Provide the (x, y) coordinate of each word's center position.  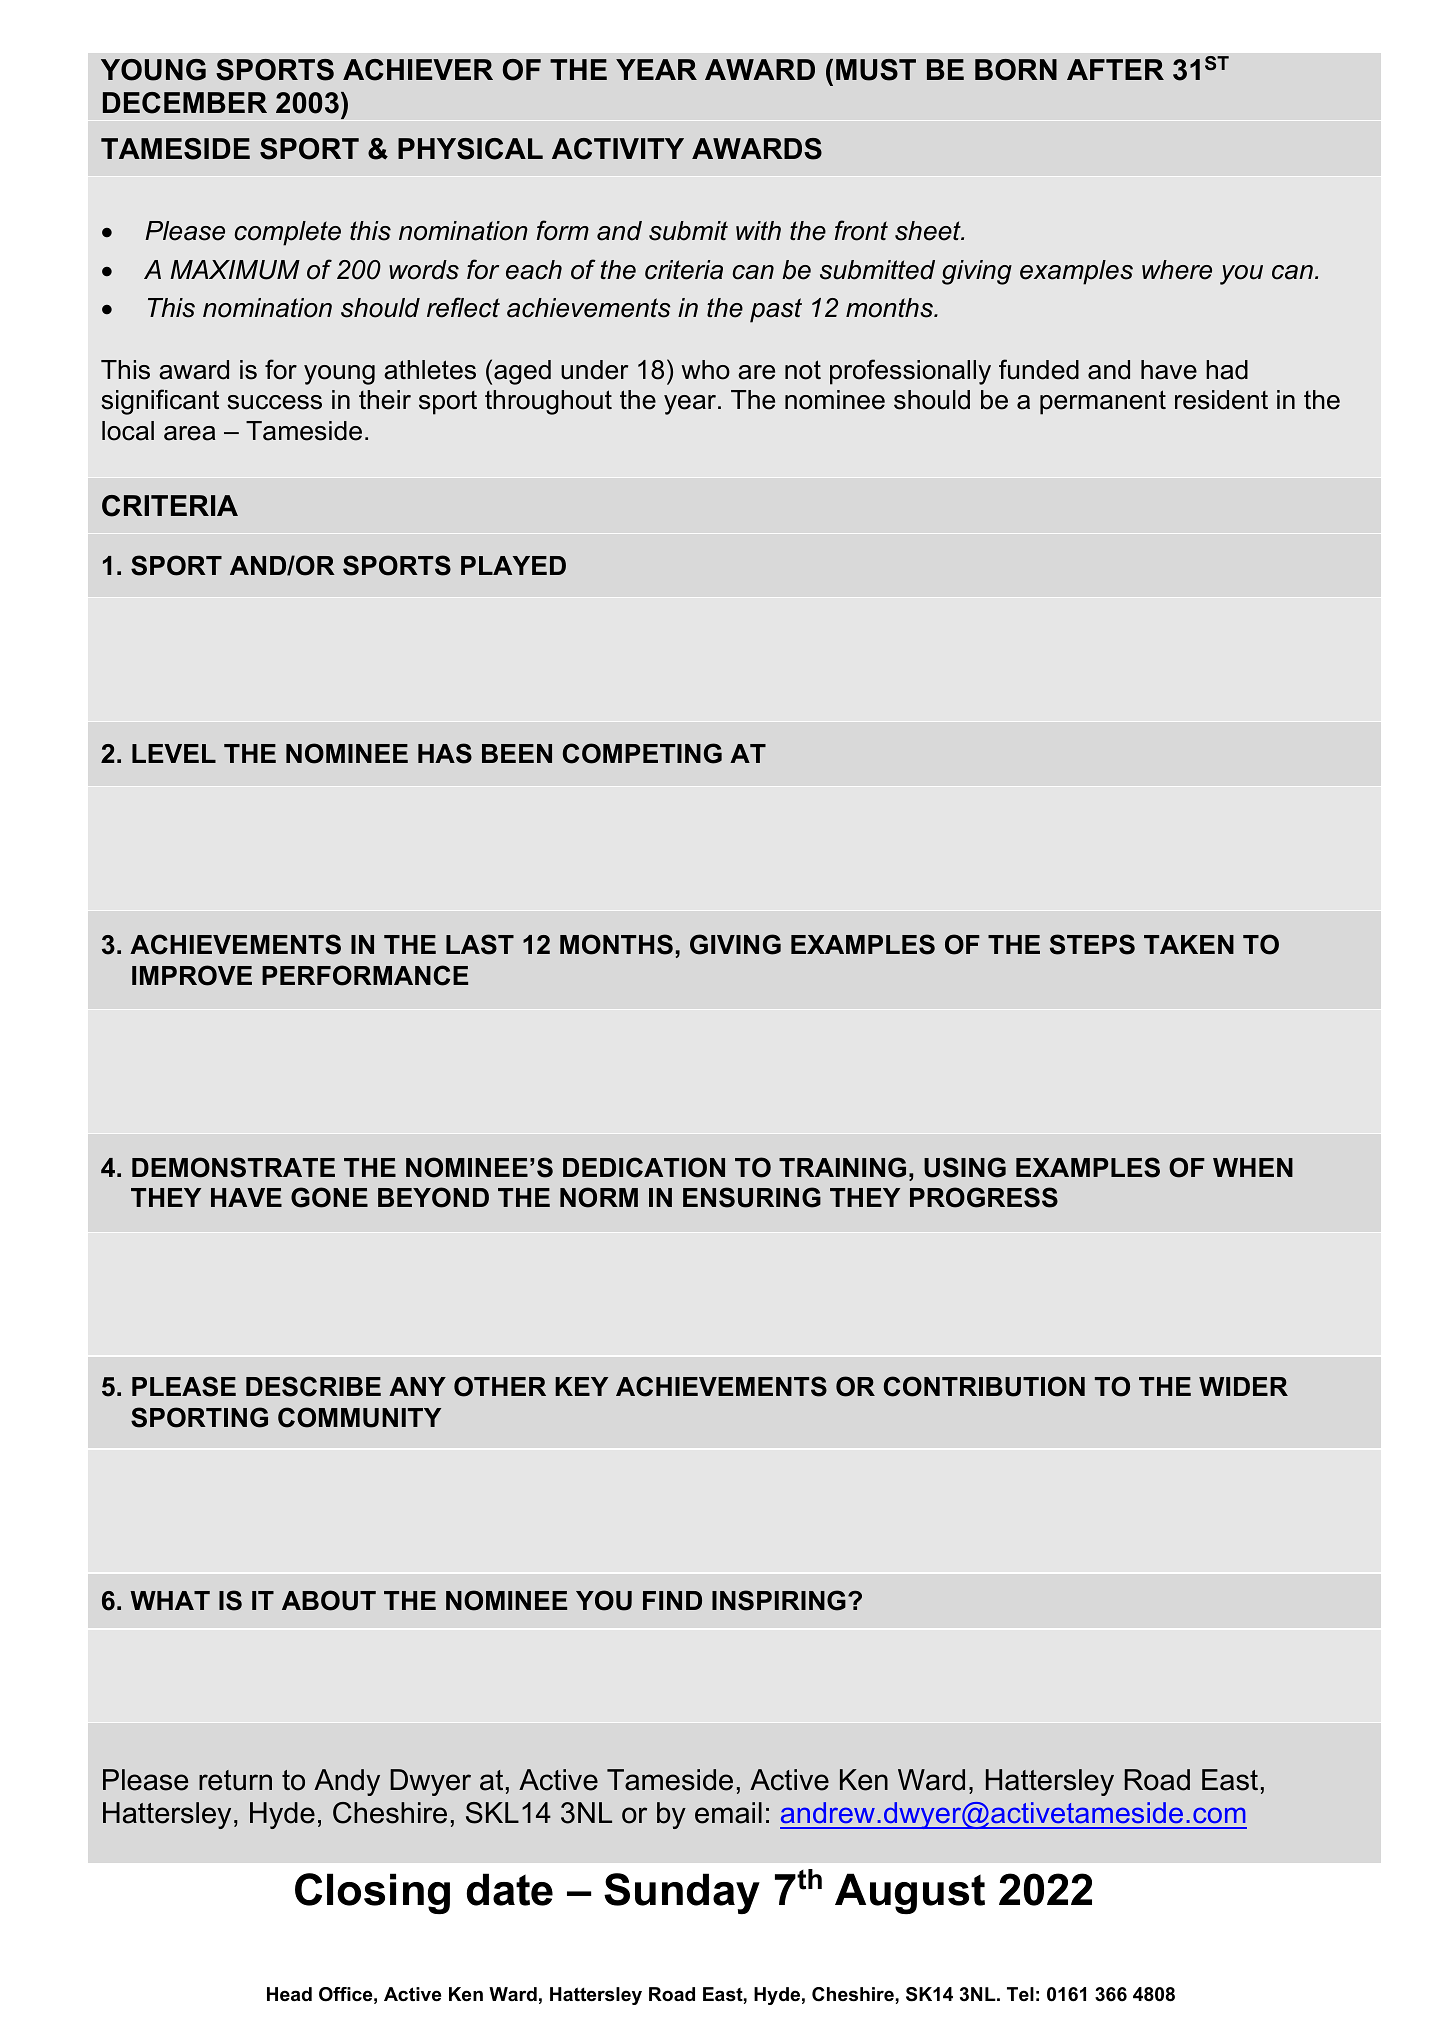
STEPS (1092, 944)
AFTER (1115, 69)
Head (289, 1994)
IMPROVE (192, 975)
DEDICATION (644, 1167)
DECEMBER (185, 103)
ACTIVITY (618, 149)
